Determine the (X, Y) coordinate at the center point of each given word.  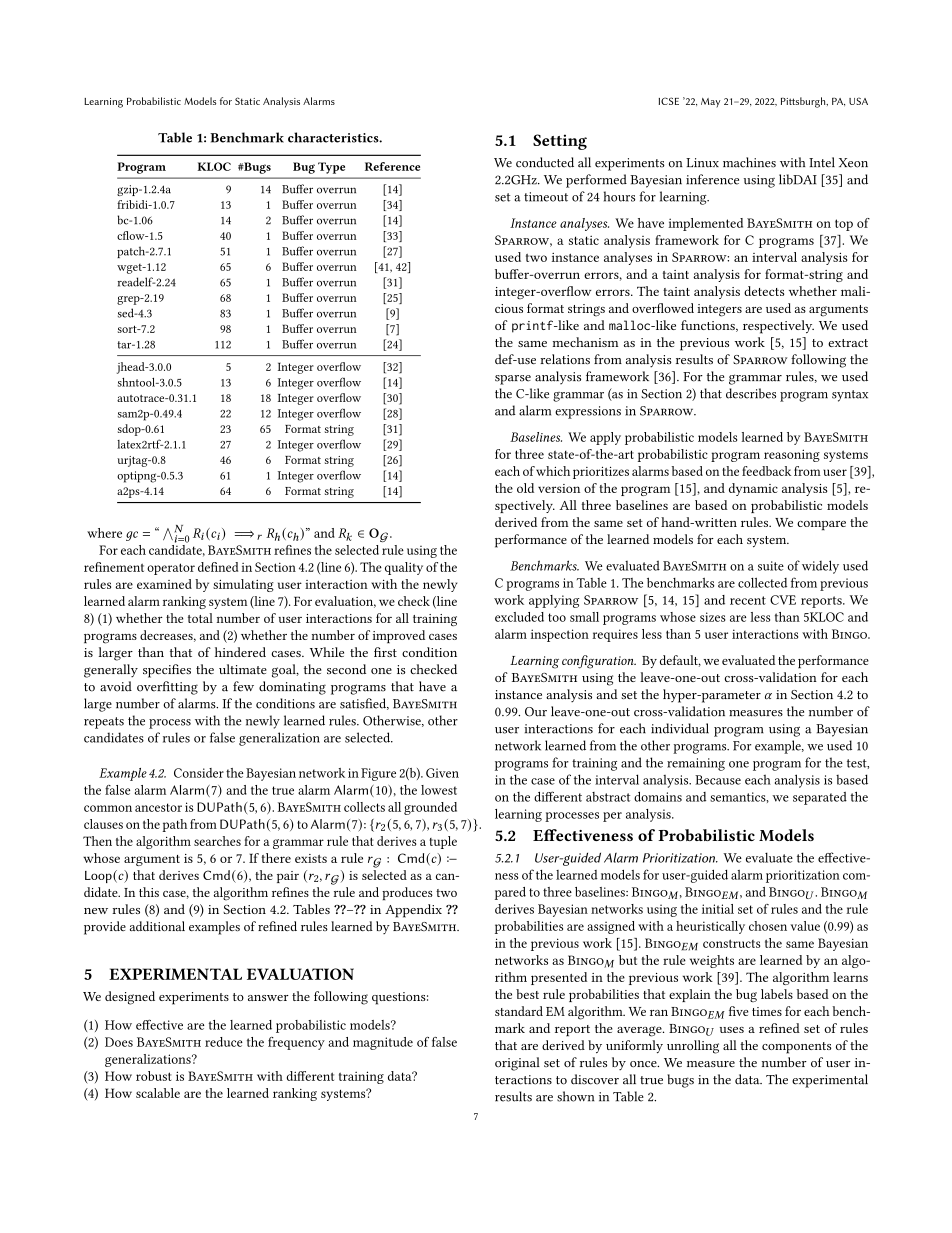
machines (749, 162)
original (517, 1064)
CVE (783, 600)
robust (153, 1076)
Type (331, 168)
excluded (519, 617)
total (200, 618)
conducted (545, 162)
